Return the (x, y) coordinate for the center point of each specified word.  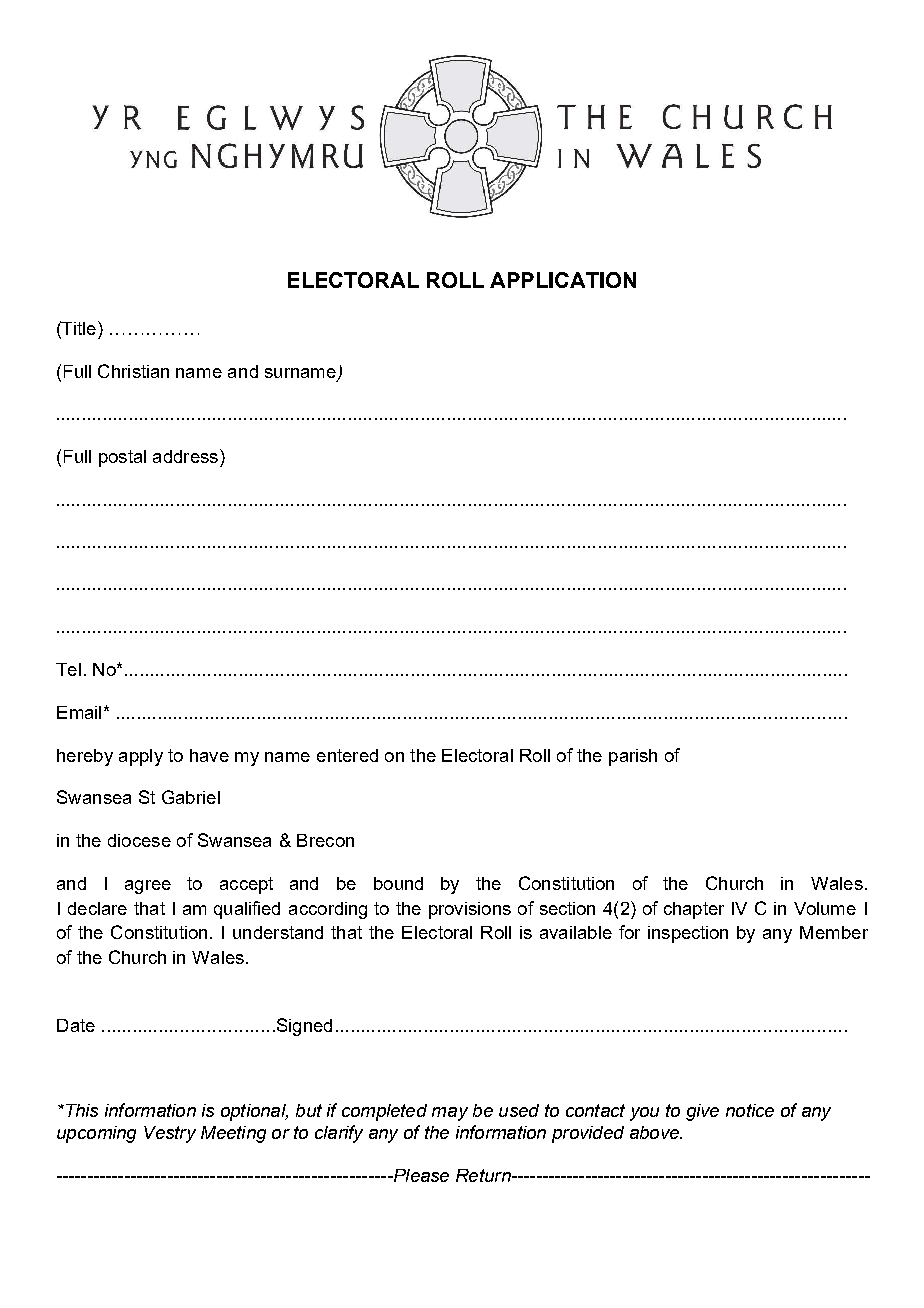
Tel (68, 669)
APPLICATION (563, 280)
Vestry (170, 1134)
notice (750, 1110)
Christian (133, 371)
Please (420, 1175)
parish (633, 757)
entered (347, 755)
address (185, 456)
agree (148, 887)
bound (398, 883)
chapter (694, 910)
